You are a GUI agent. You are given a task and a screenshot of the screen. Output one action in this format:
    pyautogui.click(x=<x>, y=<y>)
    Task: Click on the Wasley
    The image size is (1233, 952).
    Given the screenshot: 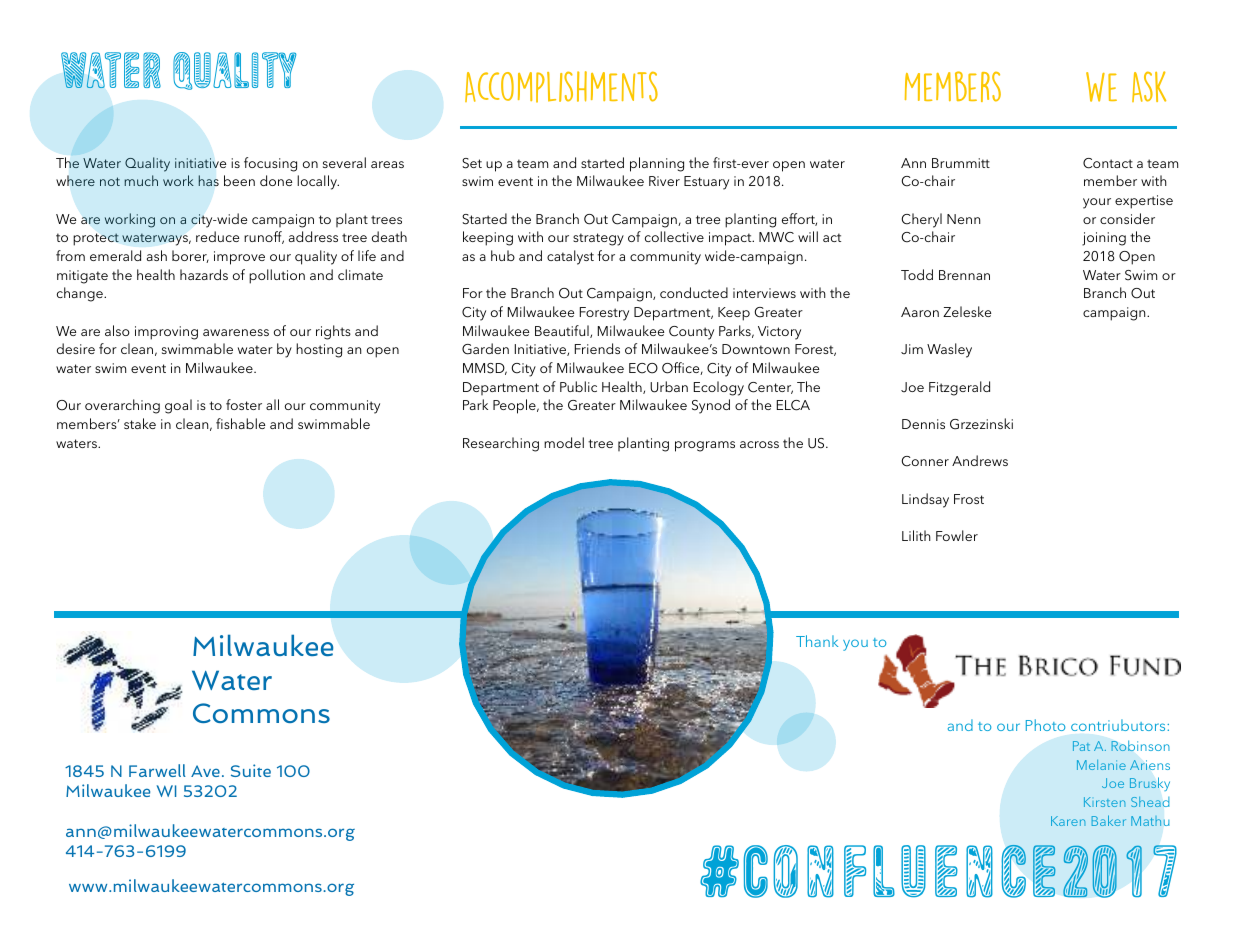 What is the action you would take?
    pyautogui.click(x=949, y=350)
